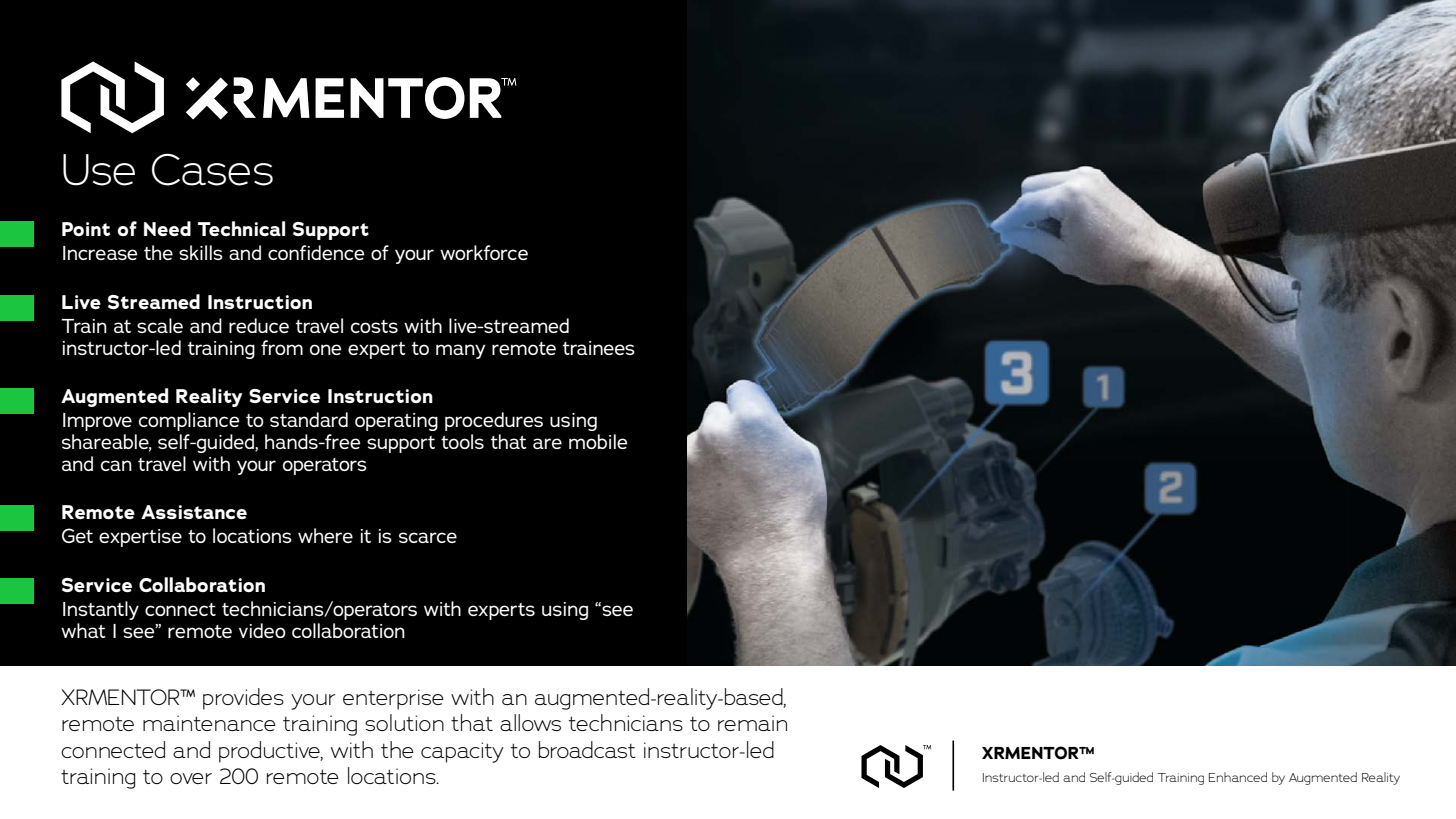 This screenshot has height=819, width=1456. I want to click on Cases, so click(212, 169).
